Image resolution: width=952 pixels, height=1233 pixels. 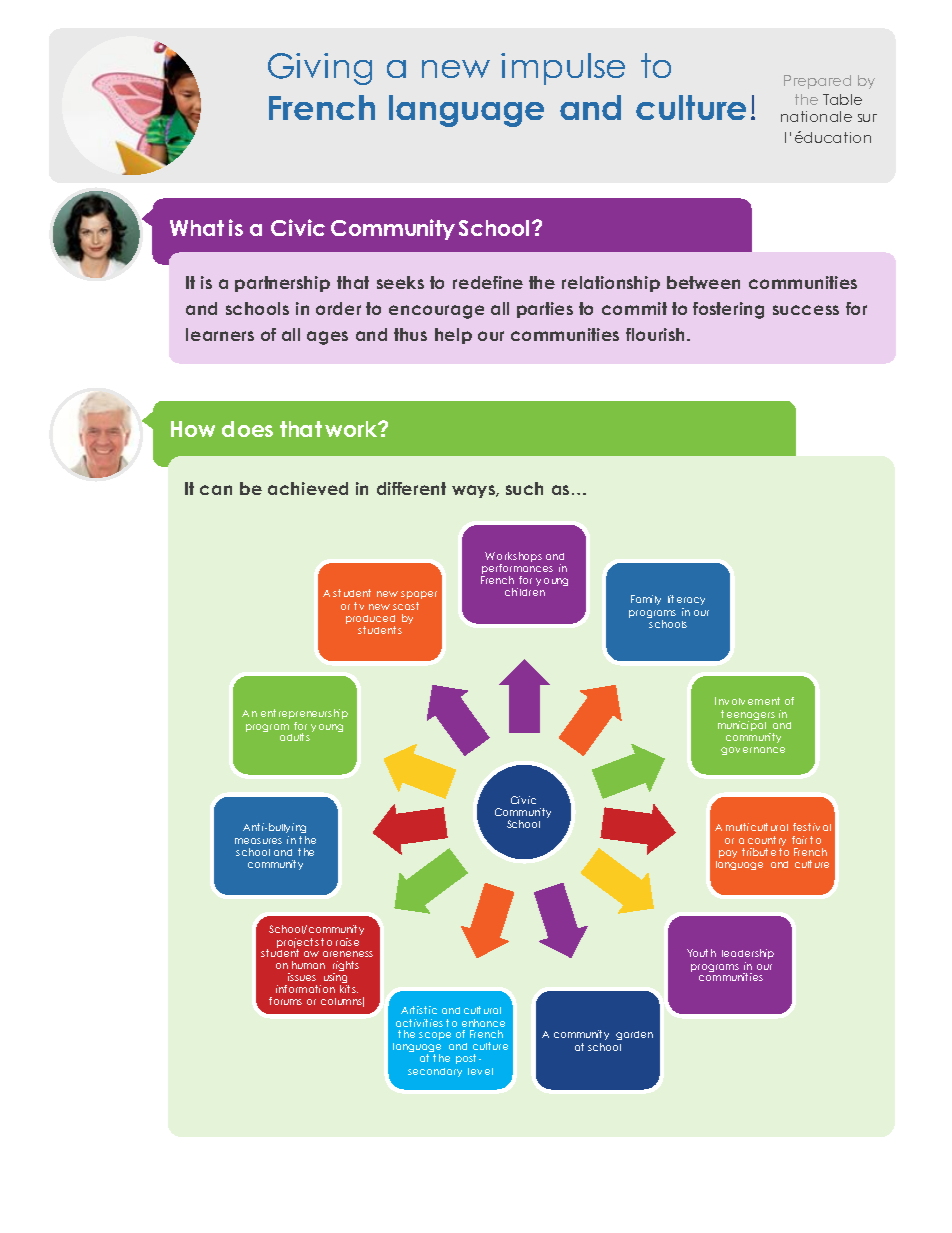 I want to click on Family, so click(x=646, y=600).
